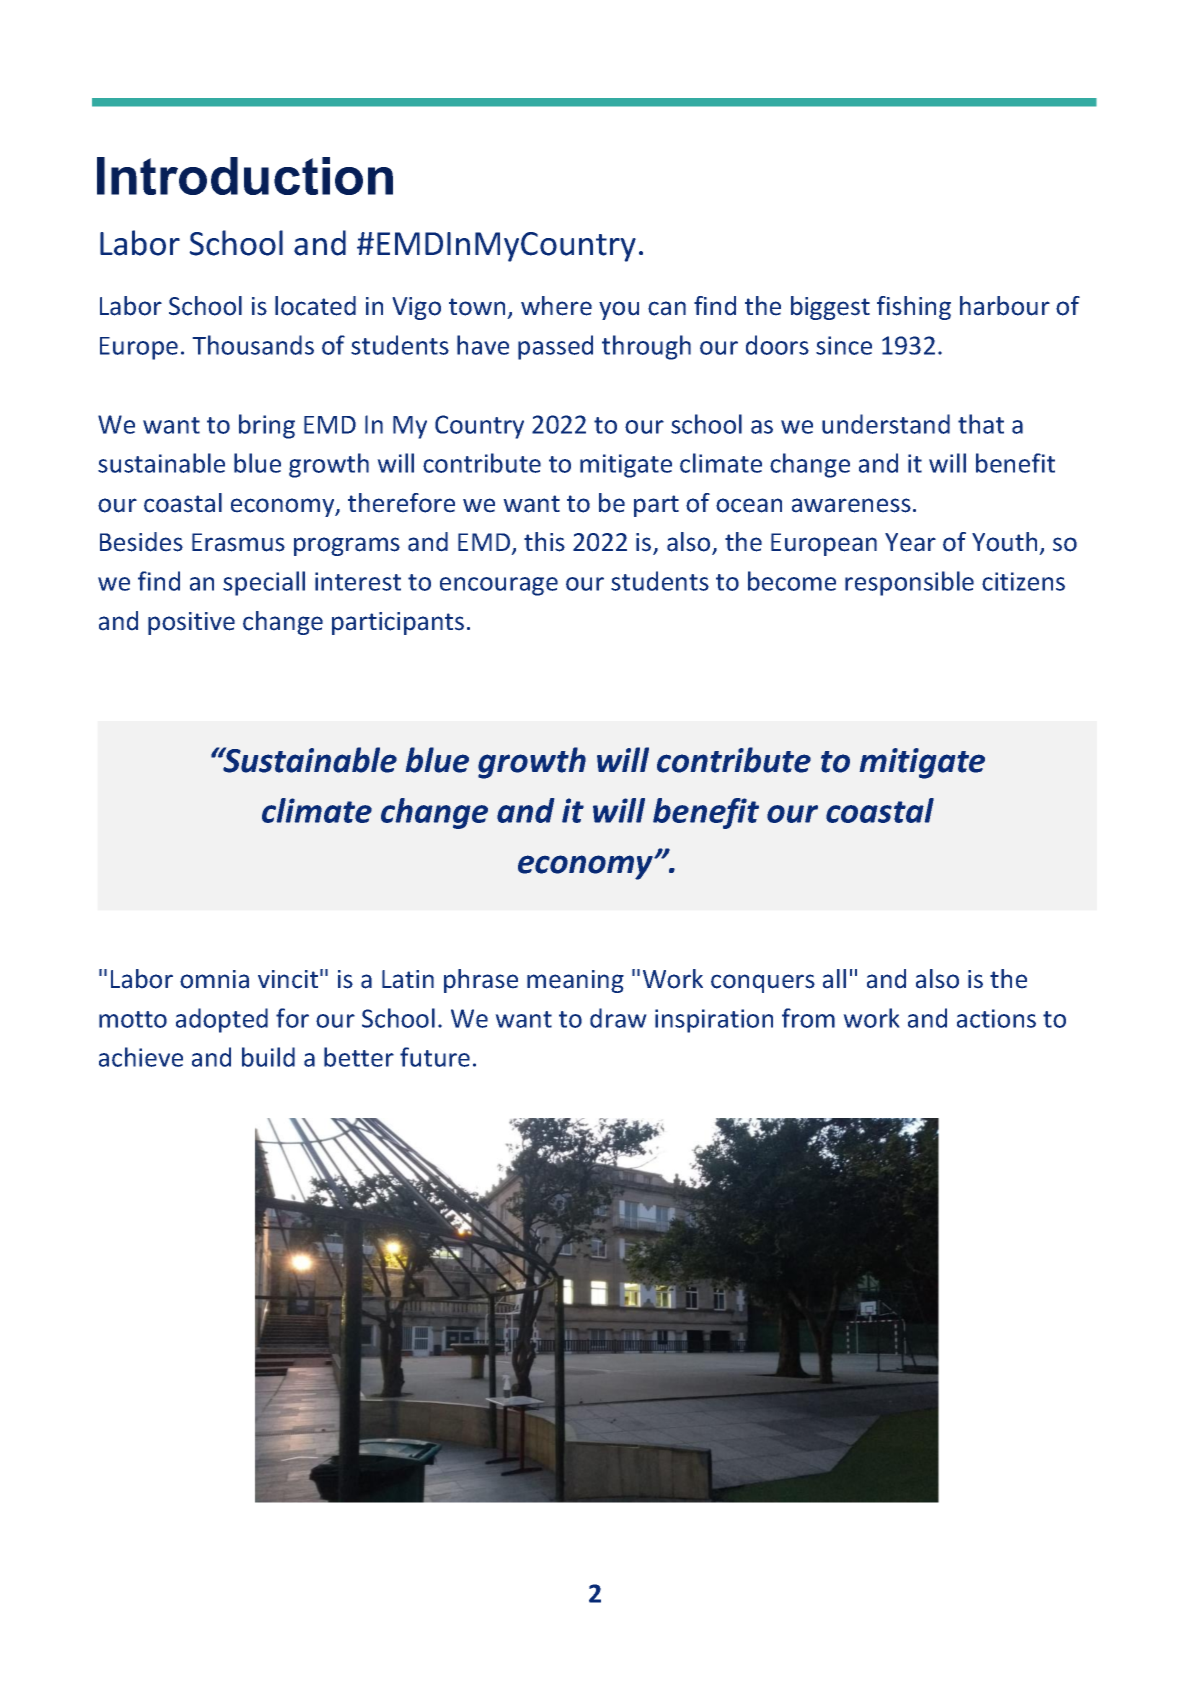 Image resolution: width=1190 pixels, height=1683 pixels. What do you see at coordinates (996, 1018) in the screenshot?
I see `actions` at bounding box center [996, 1018].
